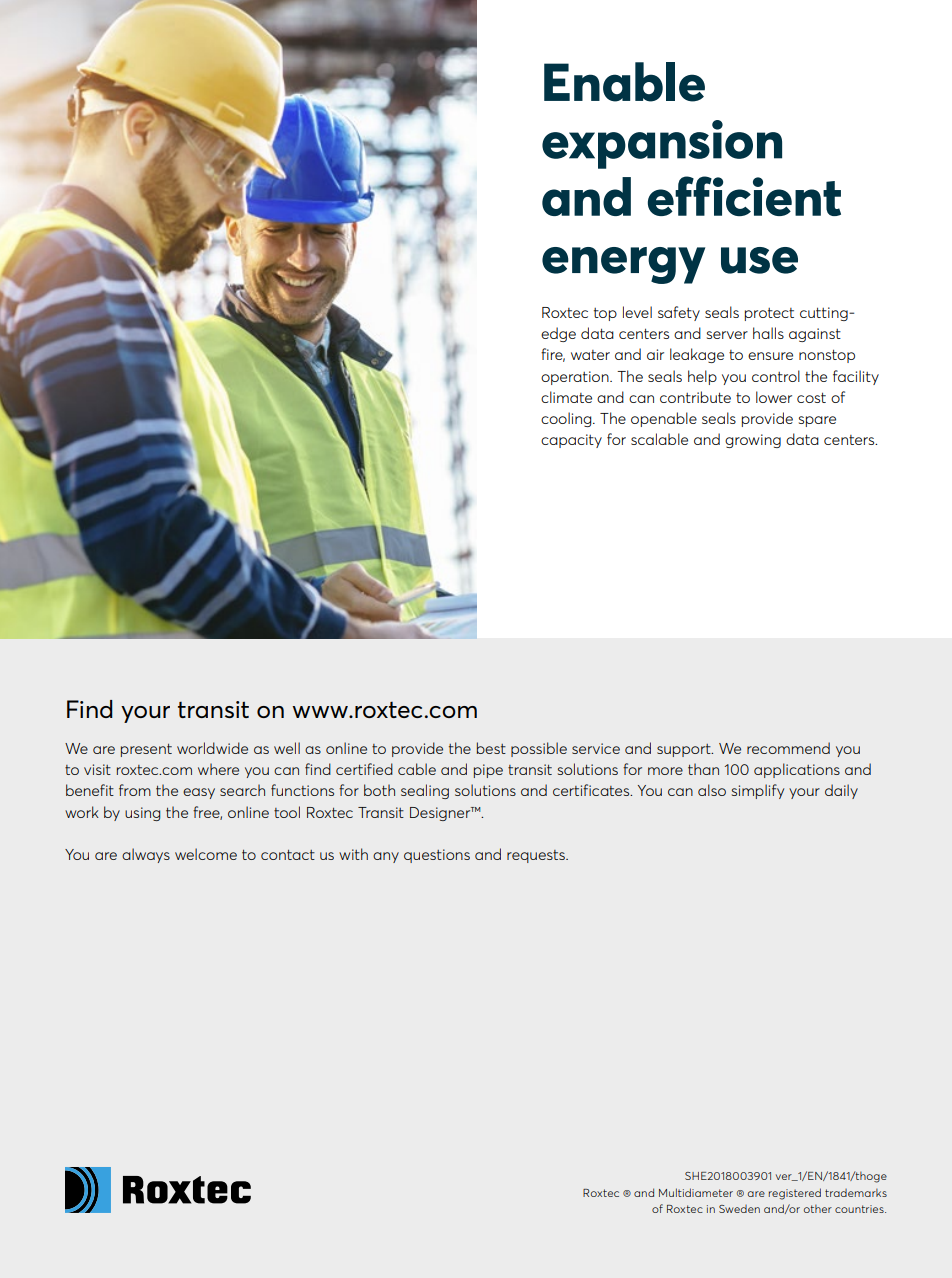  Describe the element at coordinates (753, 441) in the screenshot. I see `growing` at that location.
